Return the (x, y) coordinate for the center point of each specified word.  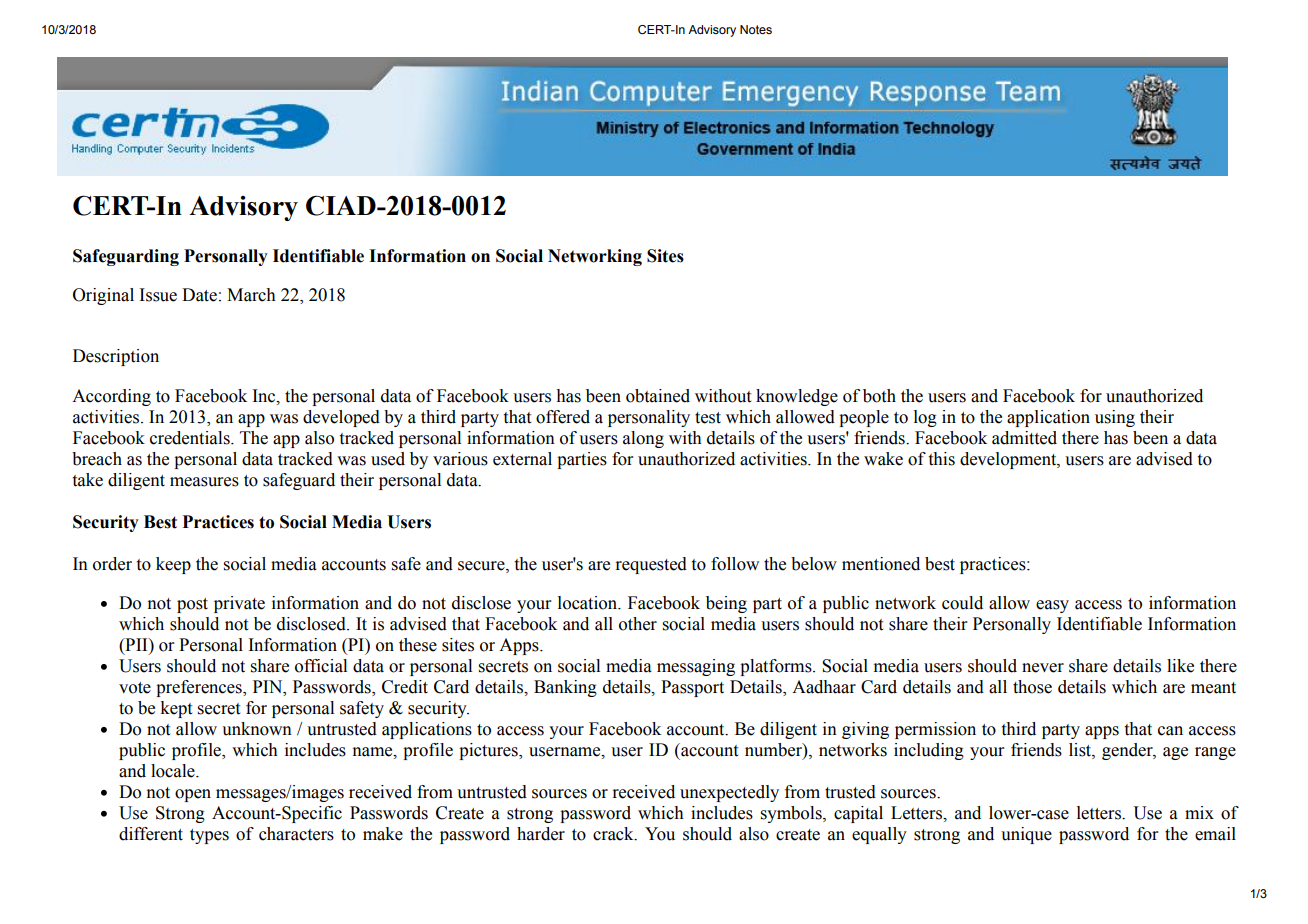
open (193, 795)
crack (614, 834)
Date (199, 295)
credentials (191, 438)
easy (1052, 606)
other (638, 624)
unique (1026, 835)
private (239, 604)
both (879, 396)
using (1115, 418)
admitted (1024, 438)
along (643, 439)
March (251, 295)
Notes (756, 29)
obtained (658, 396)
